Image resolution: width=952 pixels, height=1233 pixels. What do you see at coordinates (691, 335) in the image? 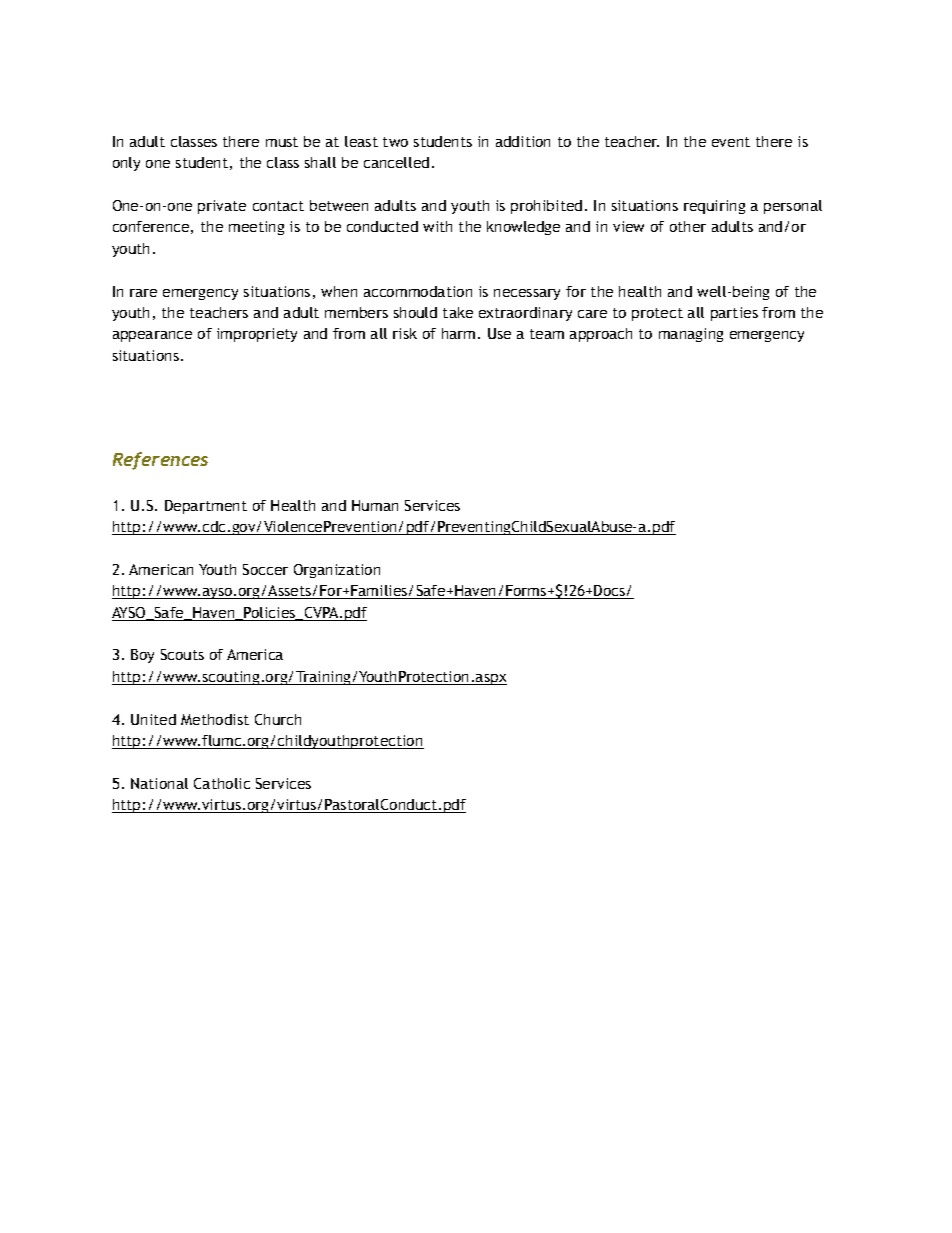
I see `managing` at bounding box center [691, 335].
